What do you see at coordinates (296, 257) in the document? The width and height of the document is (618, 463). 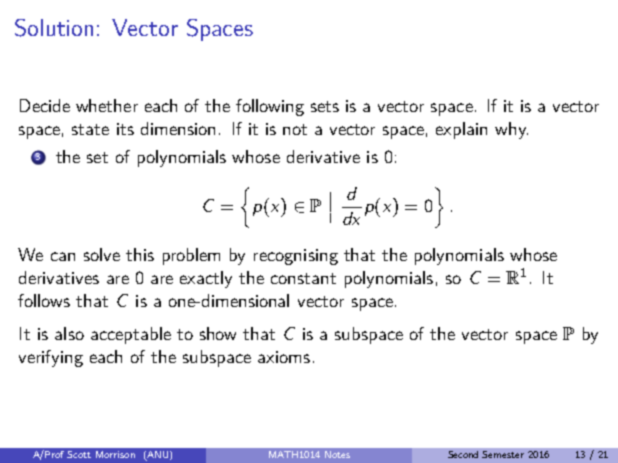 I see `recognising` at bounding box center [296, 257].
